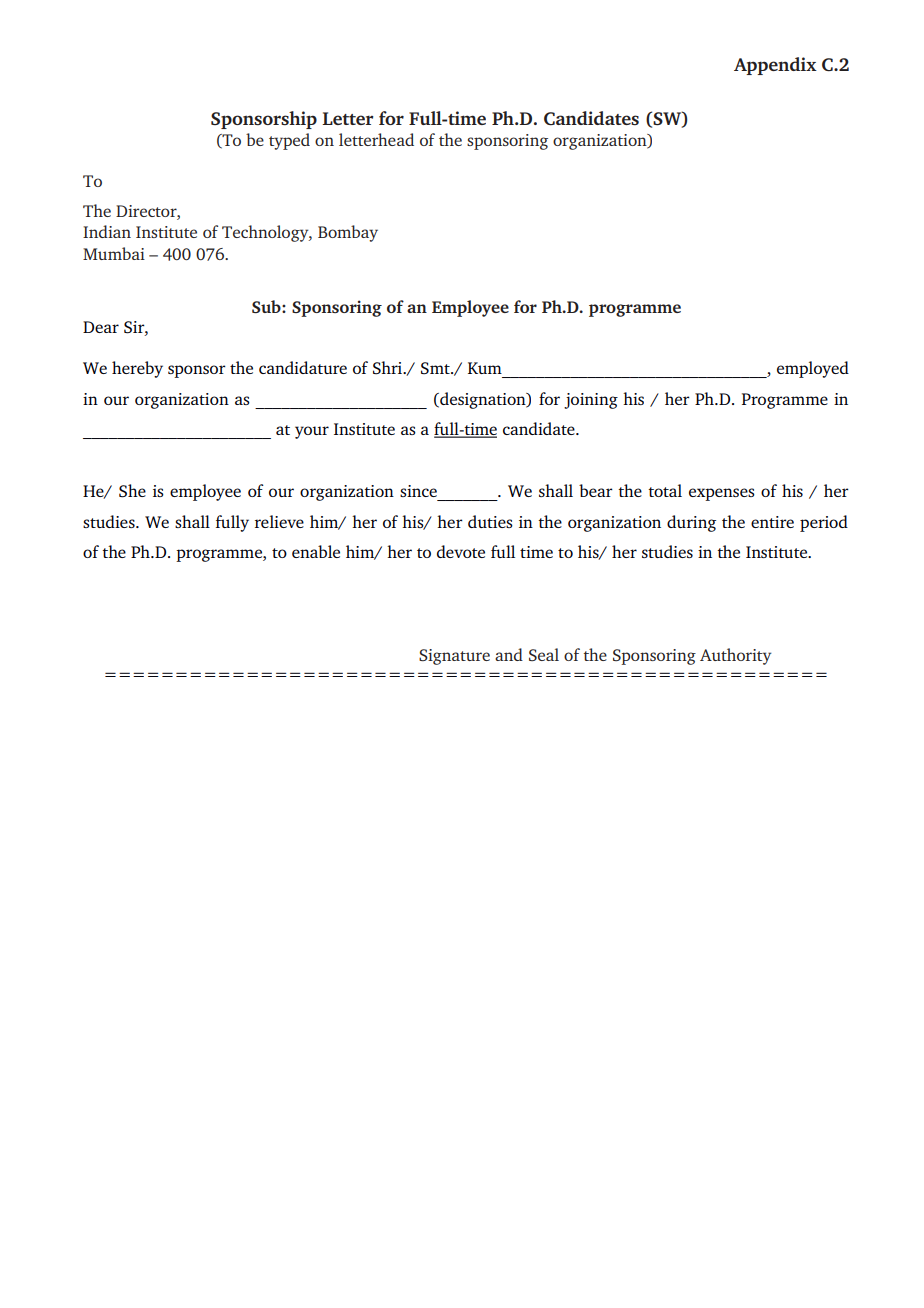 The height and width of the page is (1308, 924). Describe the element at coordinates (107, 231) in the page. I see `Indian` at that location.
